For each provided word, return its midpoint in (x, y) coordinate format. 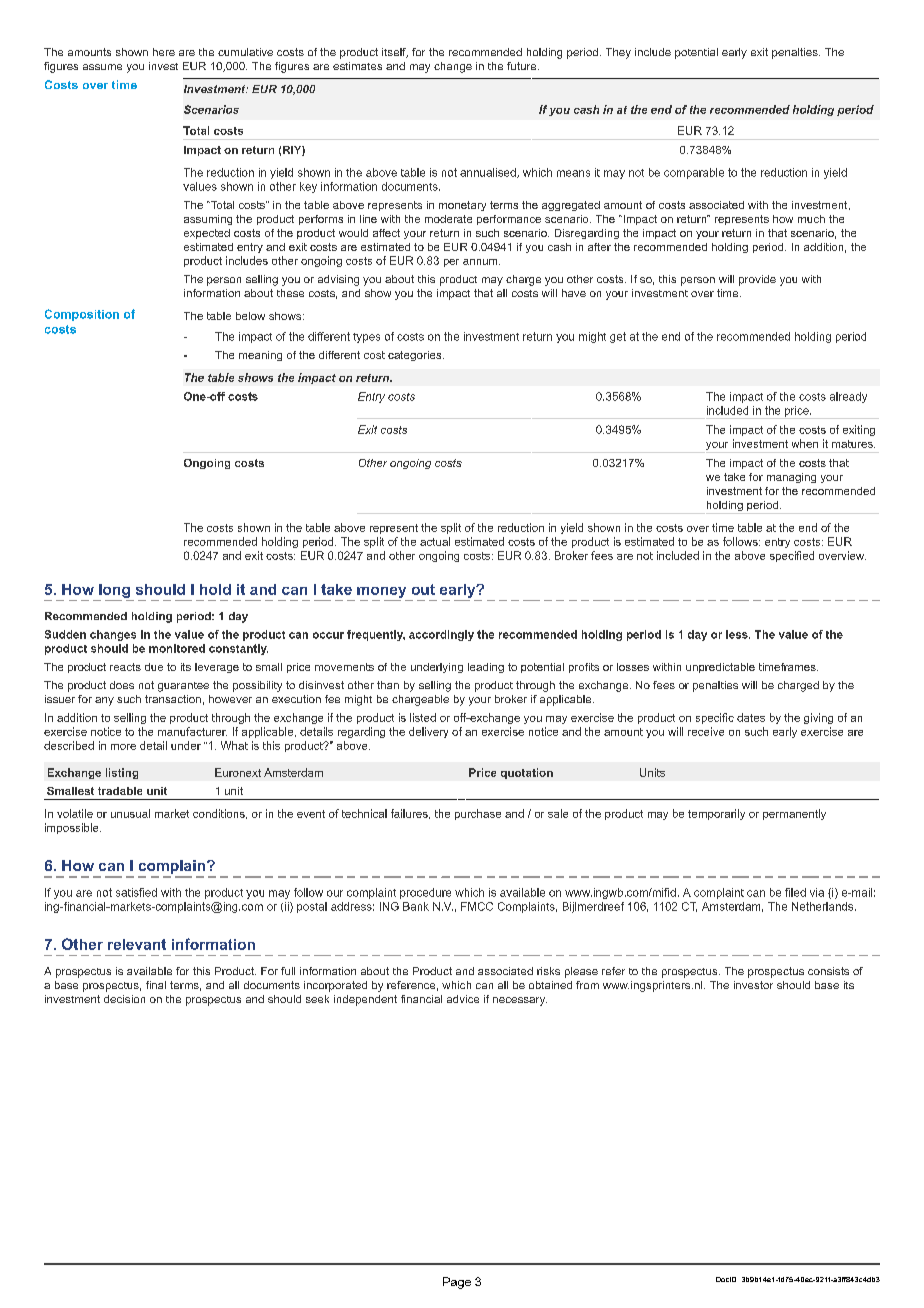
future (523, 66)
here (164, 52)
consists (828, 971)
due (154, 667)
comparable (694, 173)
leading (486, 668)
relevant (137, 944)
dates (751, 717)
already (848, 397)
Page (457, 1283)
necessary (520, 1001)
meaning (260, 356)
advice (463, 999)
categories (416, 356)
